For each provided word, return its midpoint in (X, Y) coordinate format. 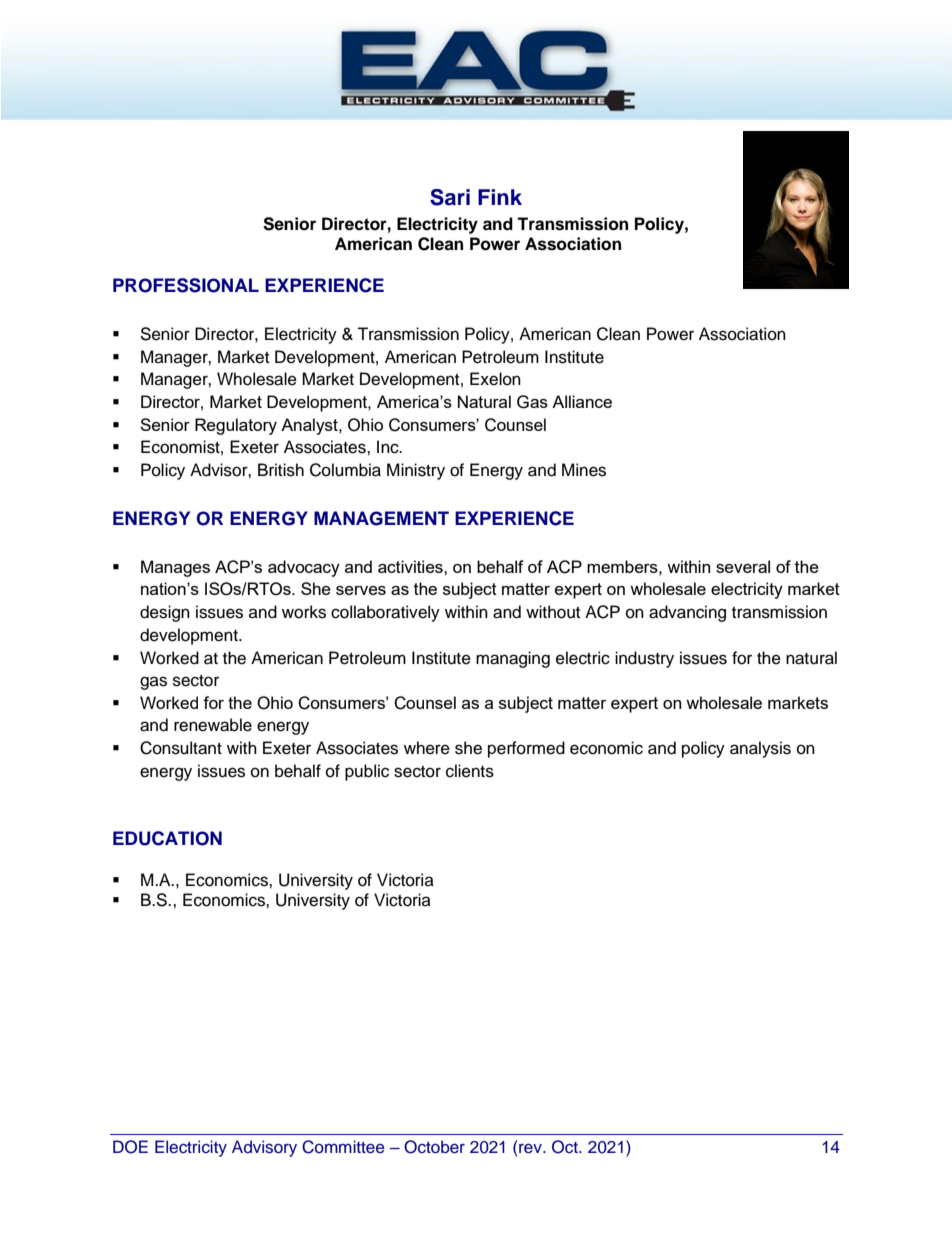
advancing (687, 613)
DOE (130, 1147)
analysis (760, 749)
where (427, 748)
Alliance (582, 401)
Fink (500, 197)
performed (526, 749)
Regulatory (236, 426)
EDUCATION (167, 838)
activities (411, 566)
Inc (389, 447)
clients (470, 771)
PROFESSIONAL (186, 285)
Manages (175, 568)
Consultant (181, 748)
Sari (450, 197)
